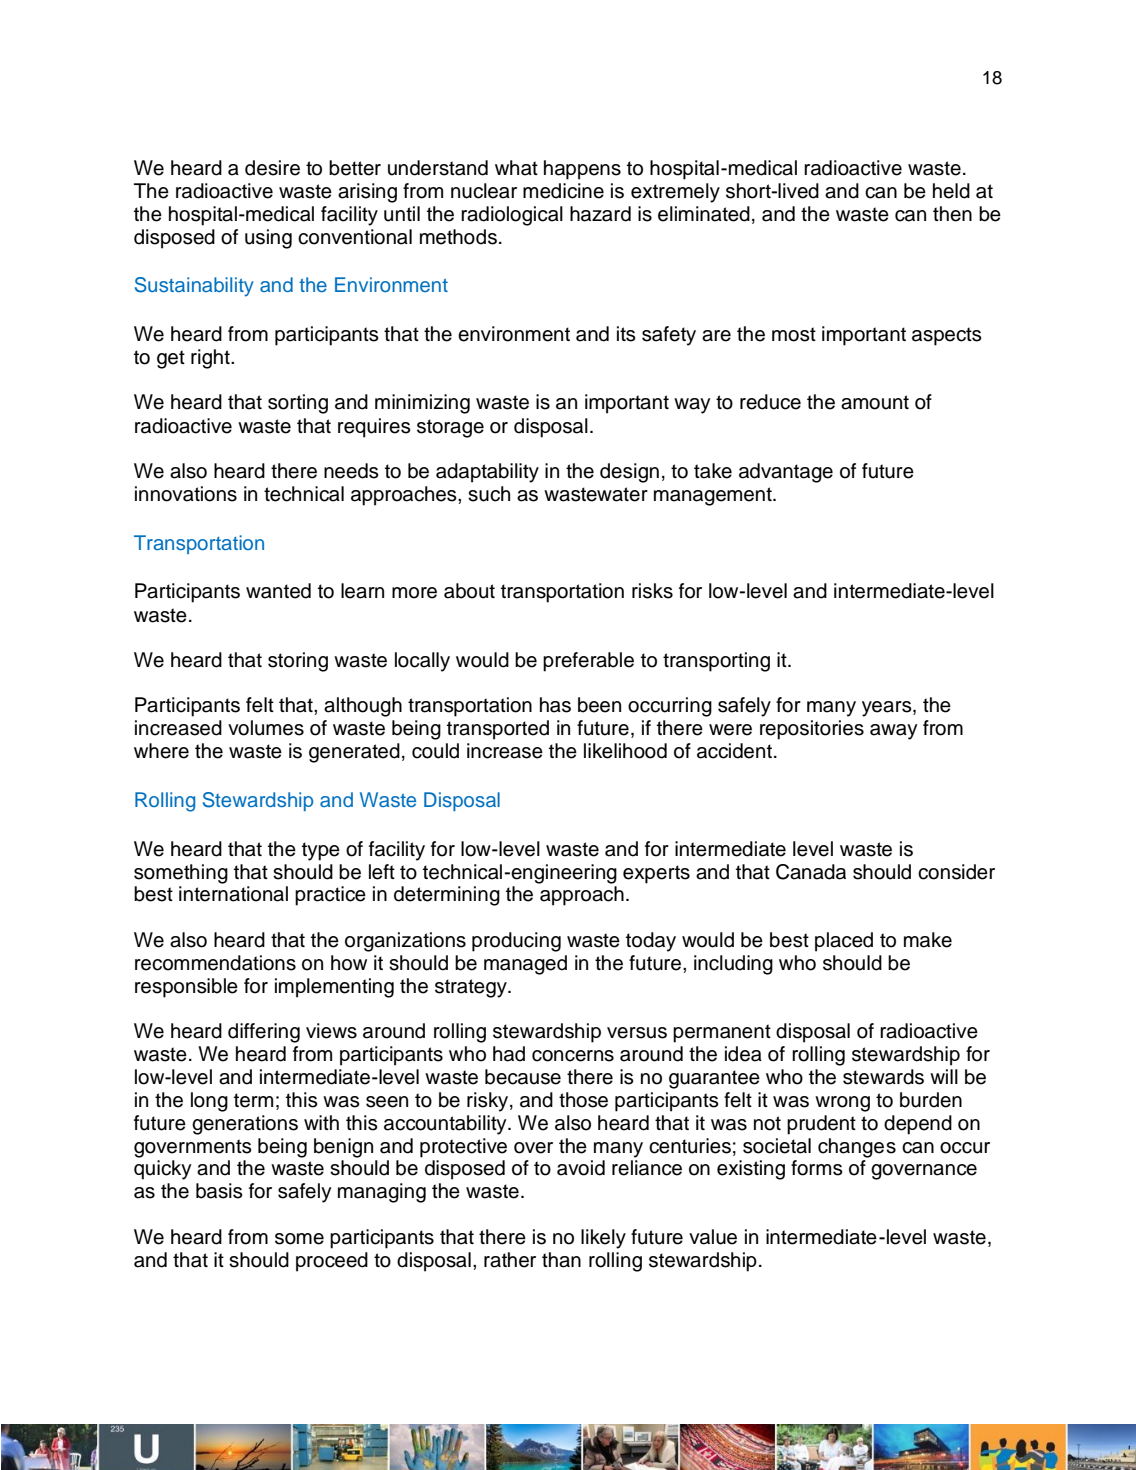  Describe the element at coordinates (573, 1056) in the screenshot. I see `concerns` at that location.
